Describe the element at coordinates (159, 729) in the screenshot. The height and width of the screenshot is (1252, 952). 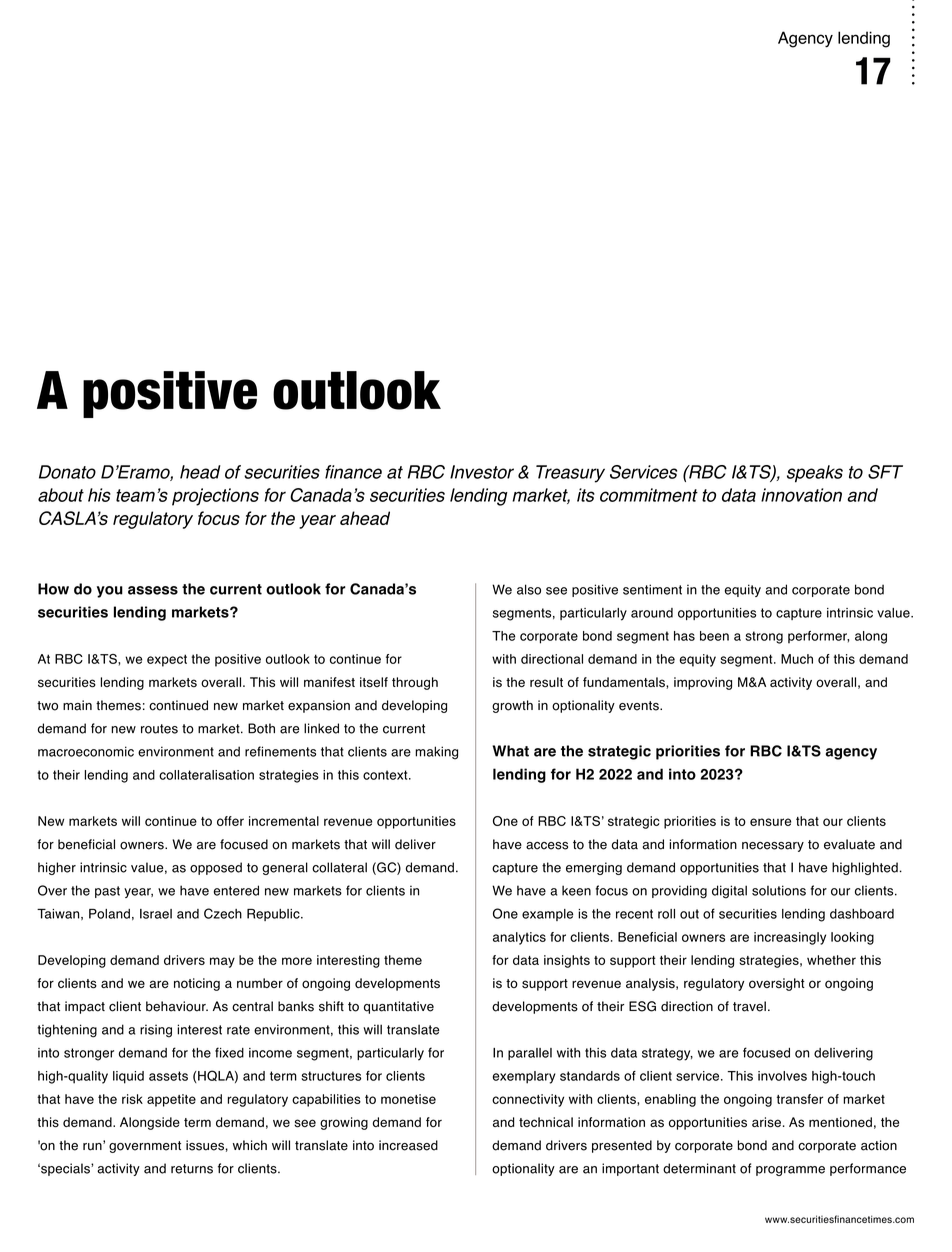
I see `routes` at that location.
